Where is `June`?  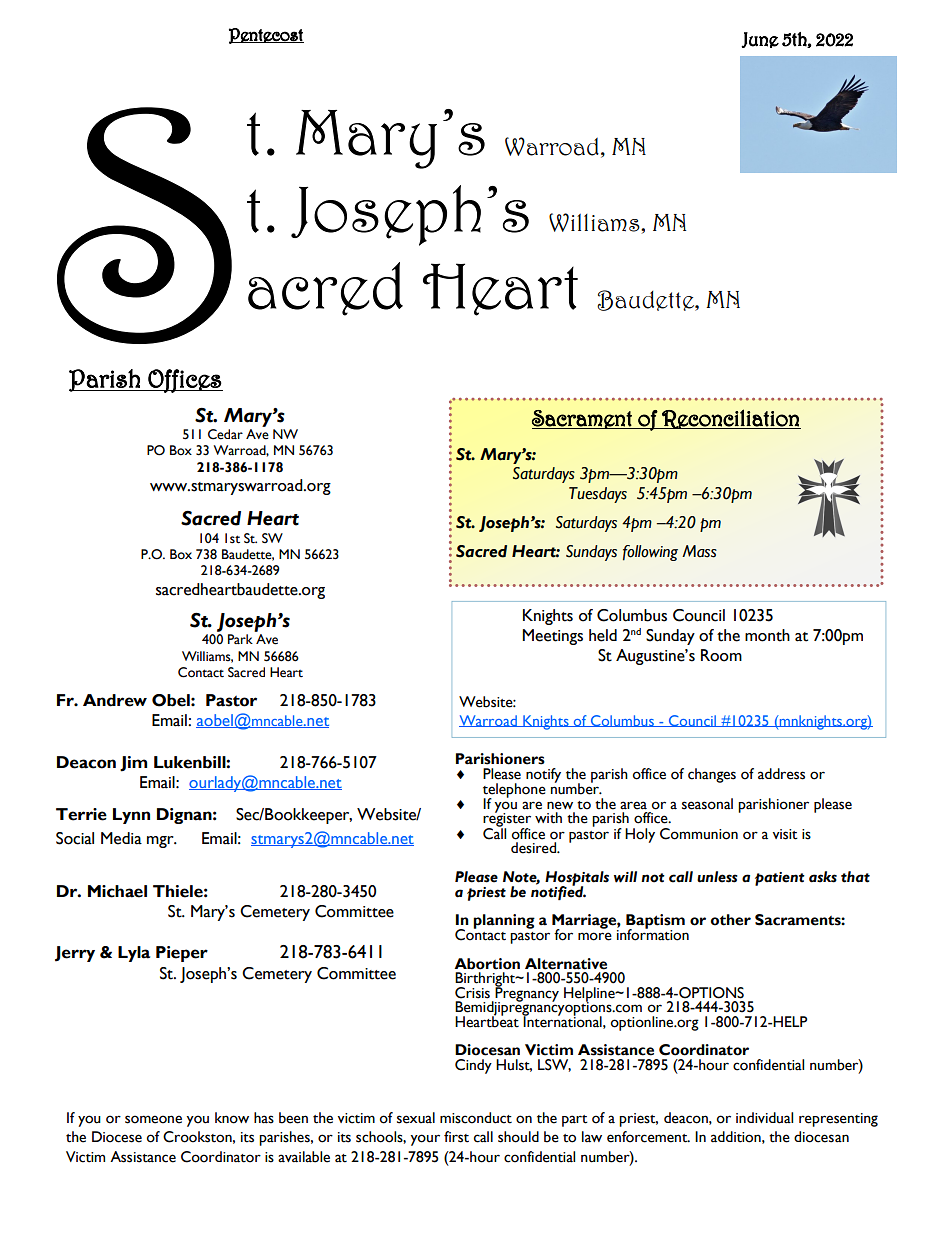 June is located at coordinates (760, 40).
